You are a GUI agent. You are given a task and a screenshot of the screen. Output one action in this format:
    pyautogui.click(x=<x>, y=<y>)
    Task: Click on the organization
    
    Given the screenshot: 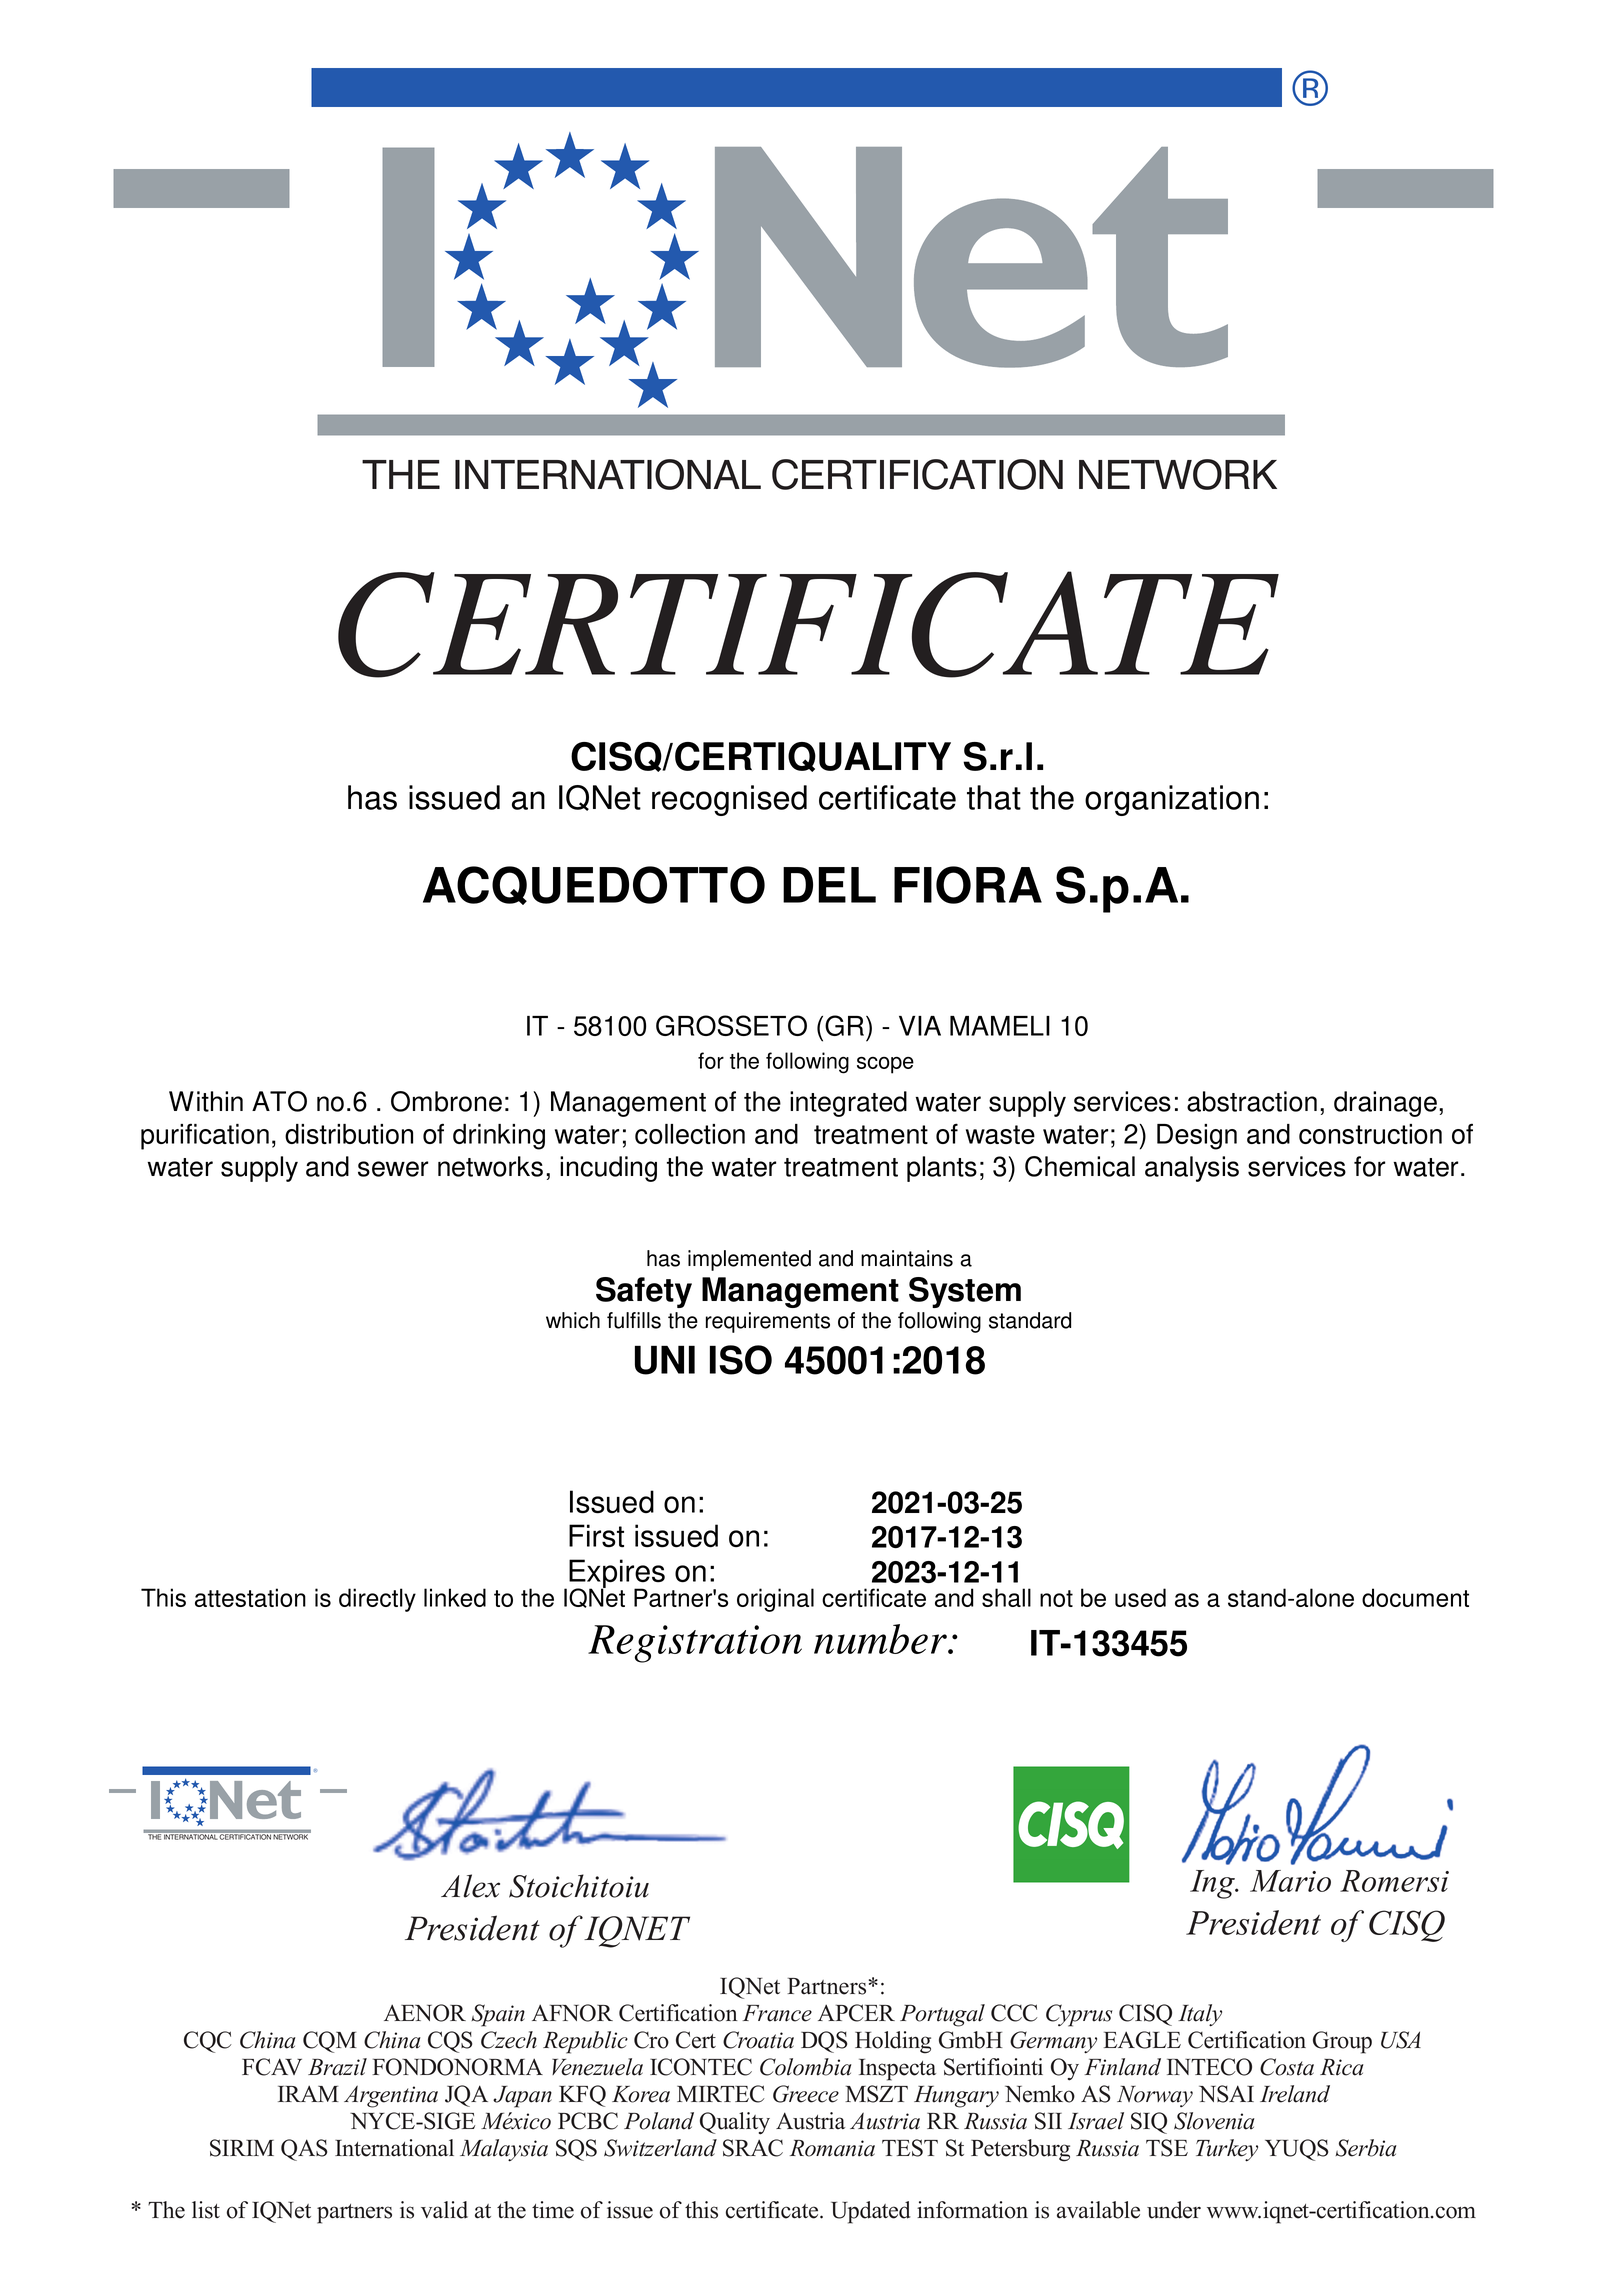 What is the action you would take?
    pyautogui.click(x=1172, y=800)
